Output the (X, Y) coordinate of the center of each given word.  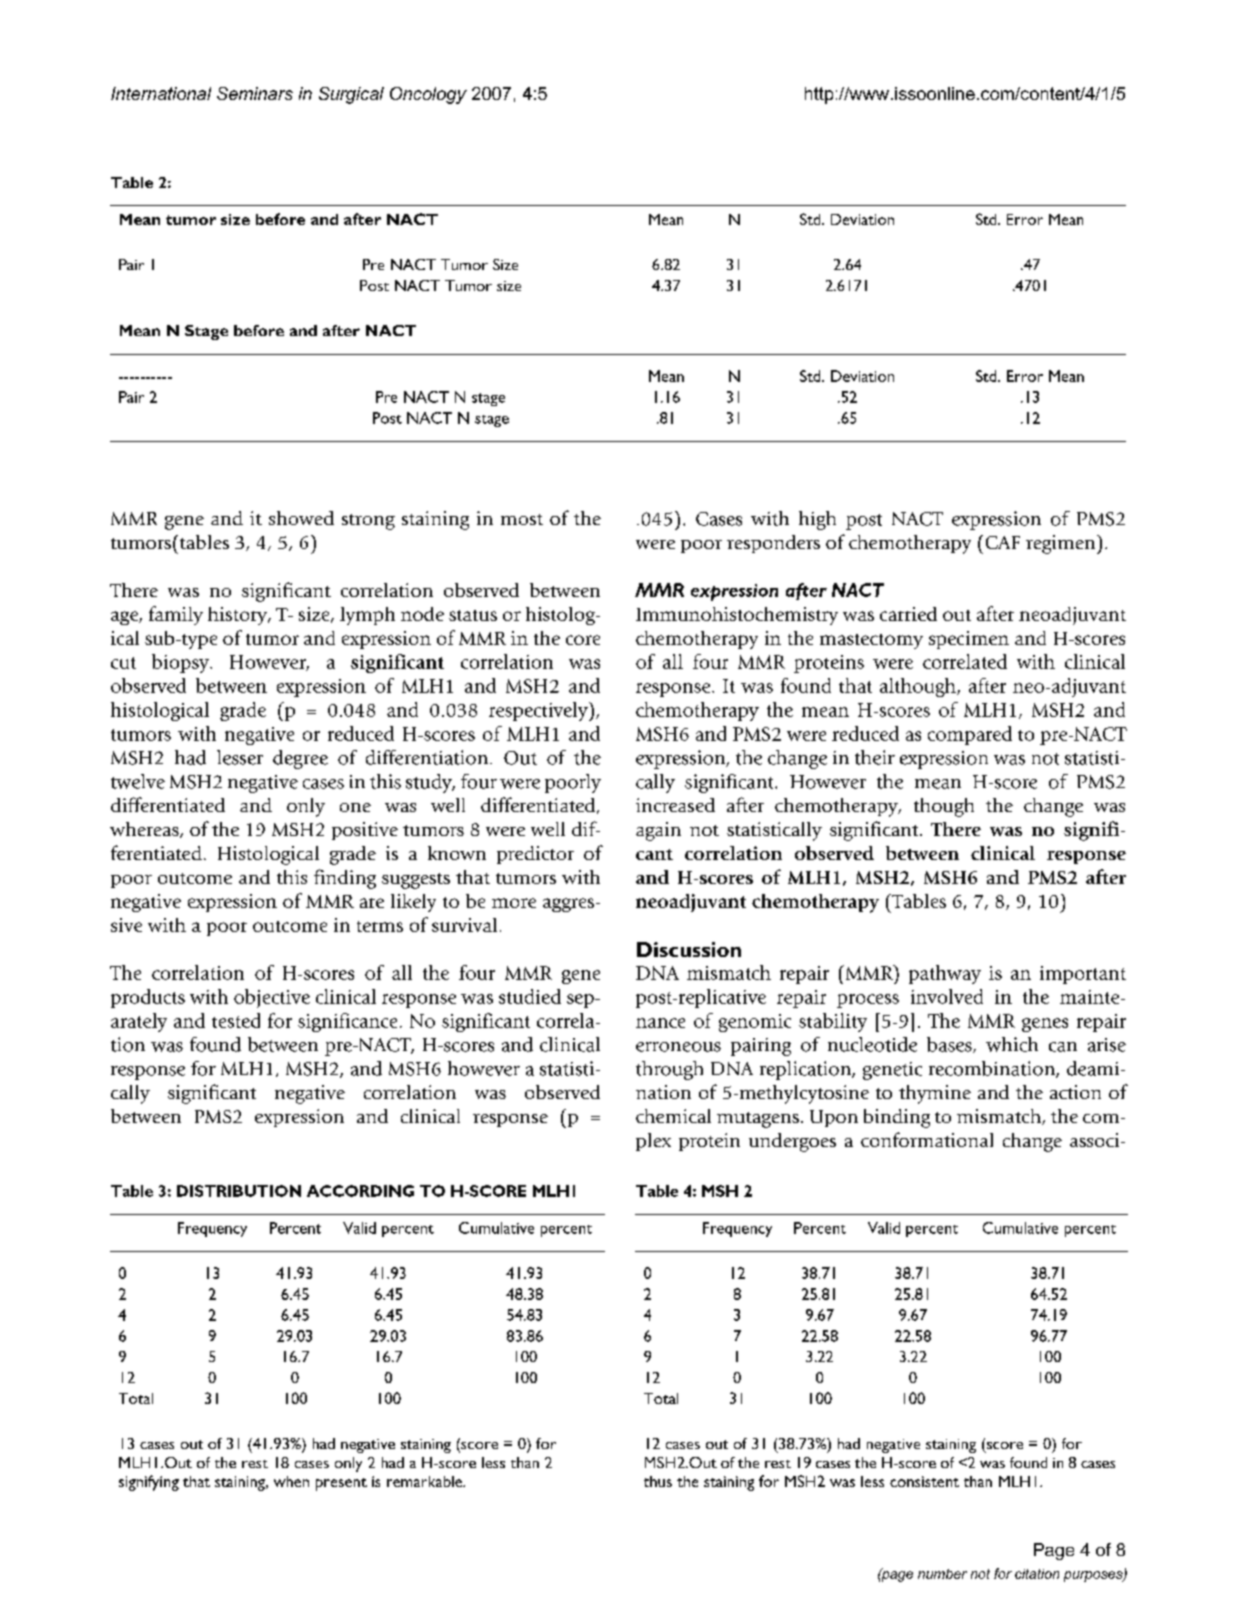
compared (970, 735)
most (522, 519)
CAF (1003, 542)
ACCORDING (360, 1191)
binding (897, 1118)
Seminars (255, 93)
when (291, 1481)
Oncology (428, 95)
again (658, 831)
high (817, 520)
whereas (145, 830)
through (669, 1070)
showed (301, 518)
